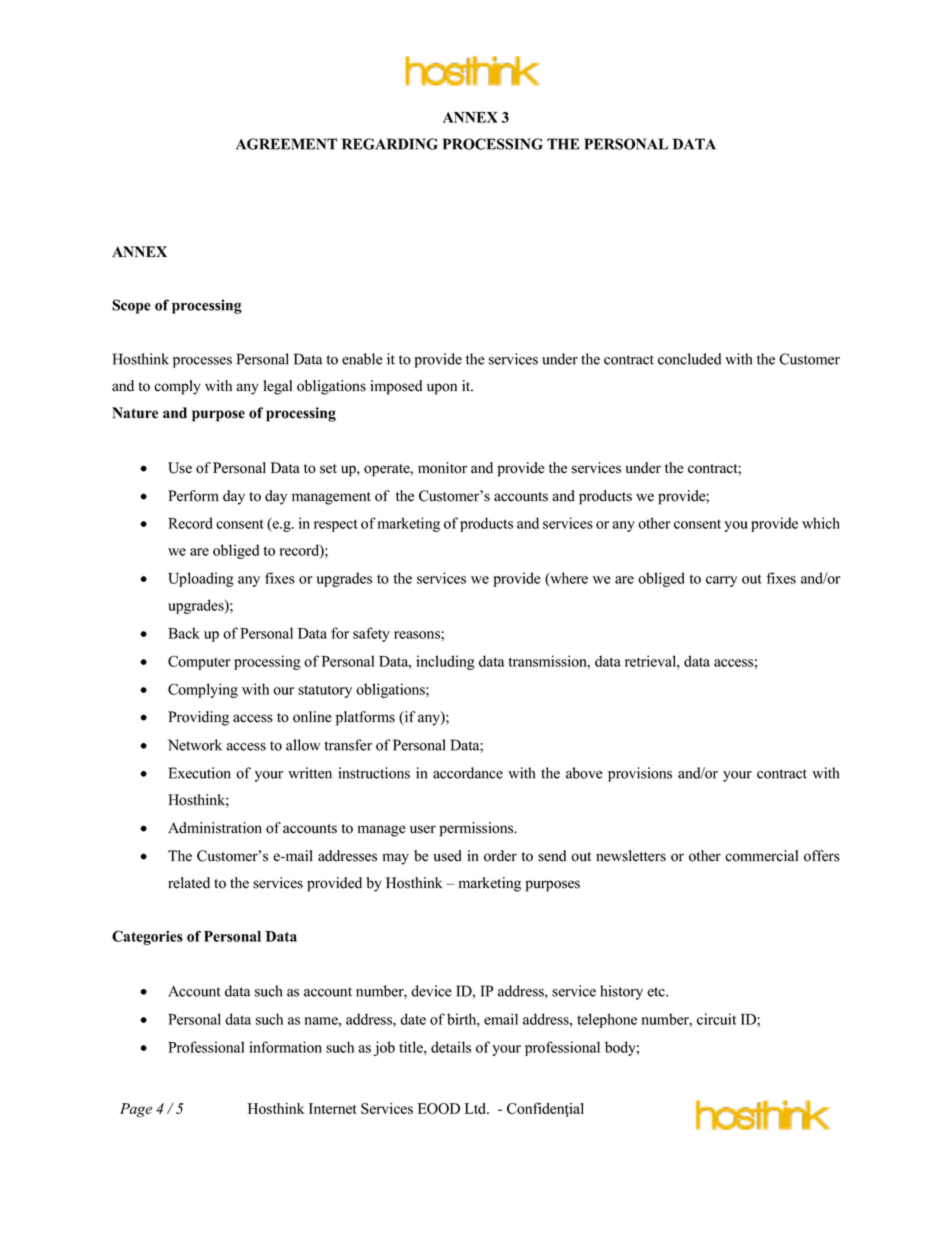 The image size is (952, 1233). Describe the element at coordinates (285, 1047) in the document. I see `information` at that location.
